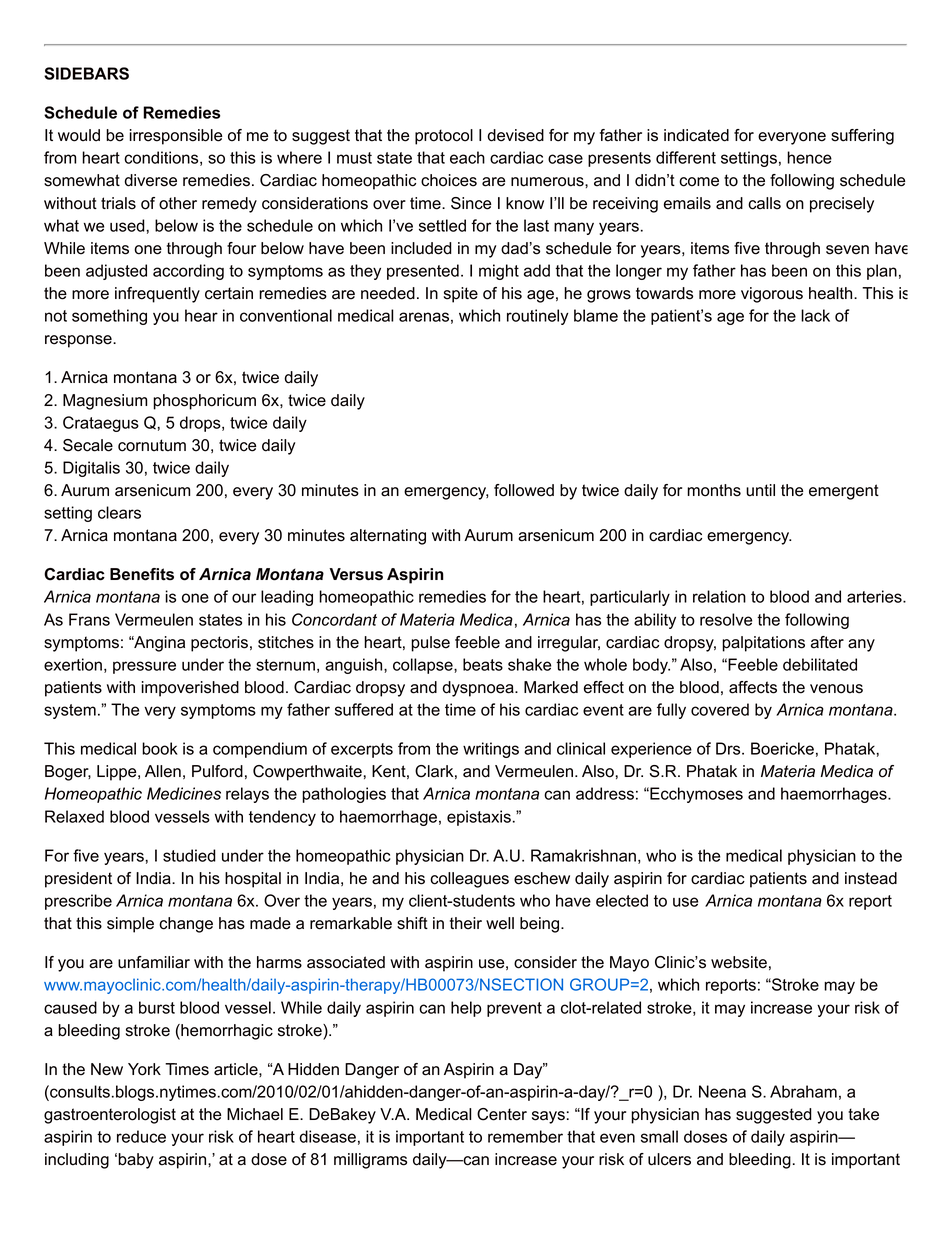  I want to click on Crataegus, so click(101, 424).
